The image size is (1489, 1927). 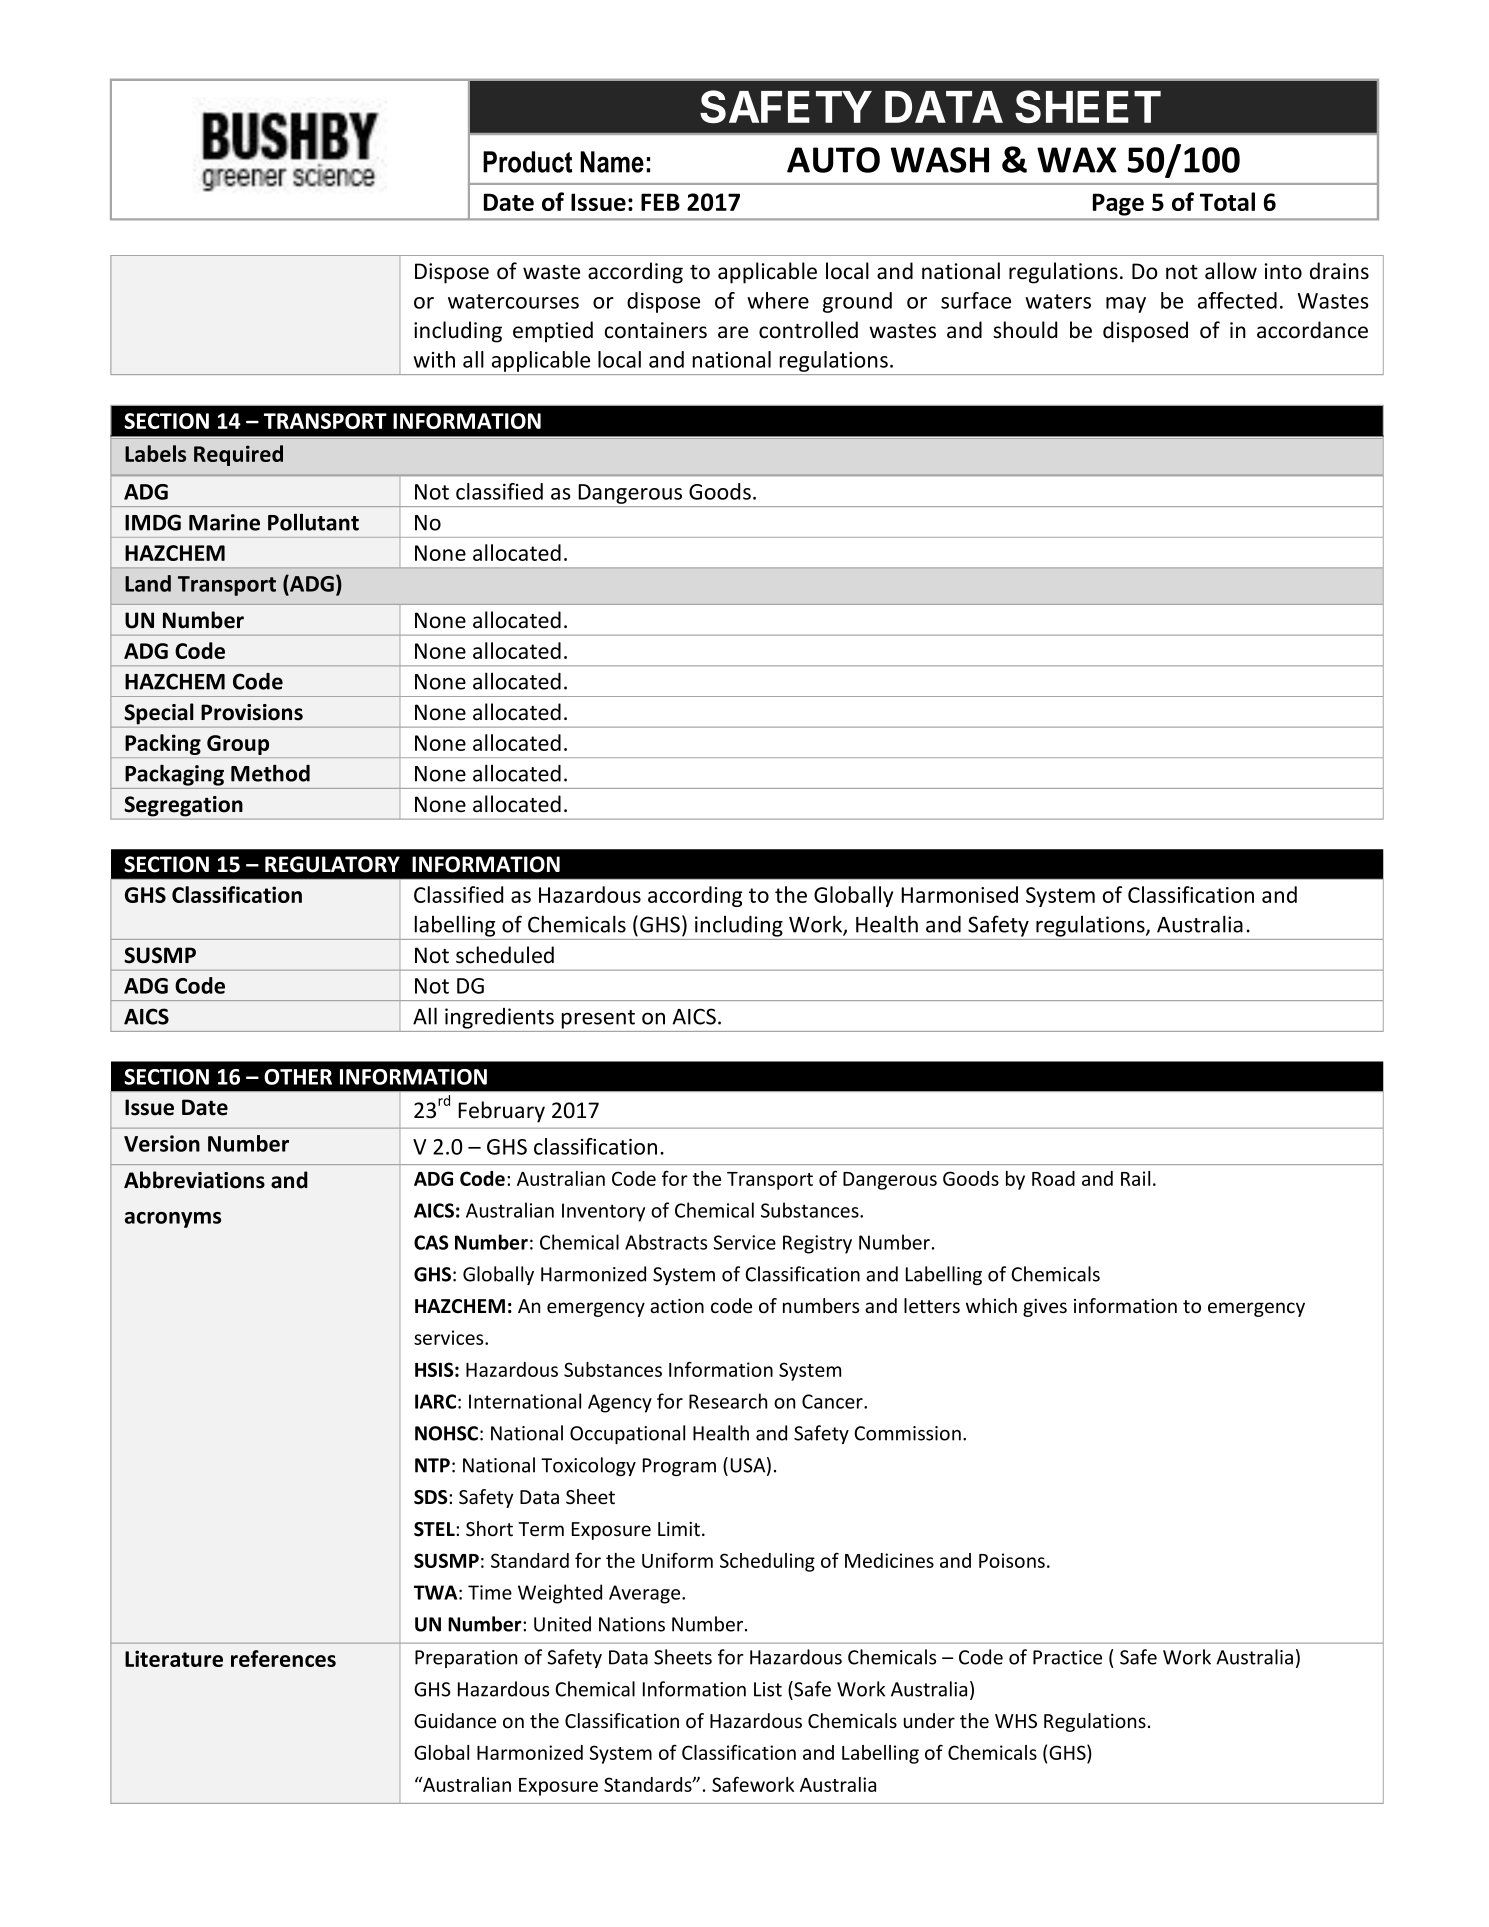 What do you see at coordinates (1312, 330) in the screenshot?
I see `accordance` at bounding box center [1312, 330].
